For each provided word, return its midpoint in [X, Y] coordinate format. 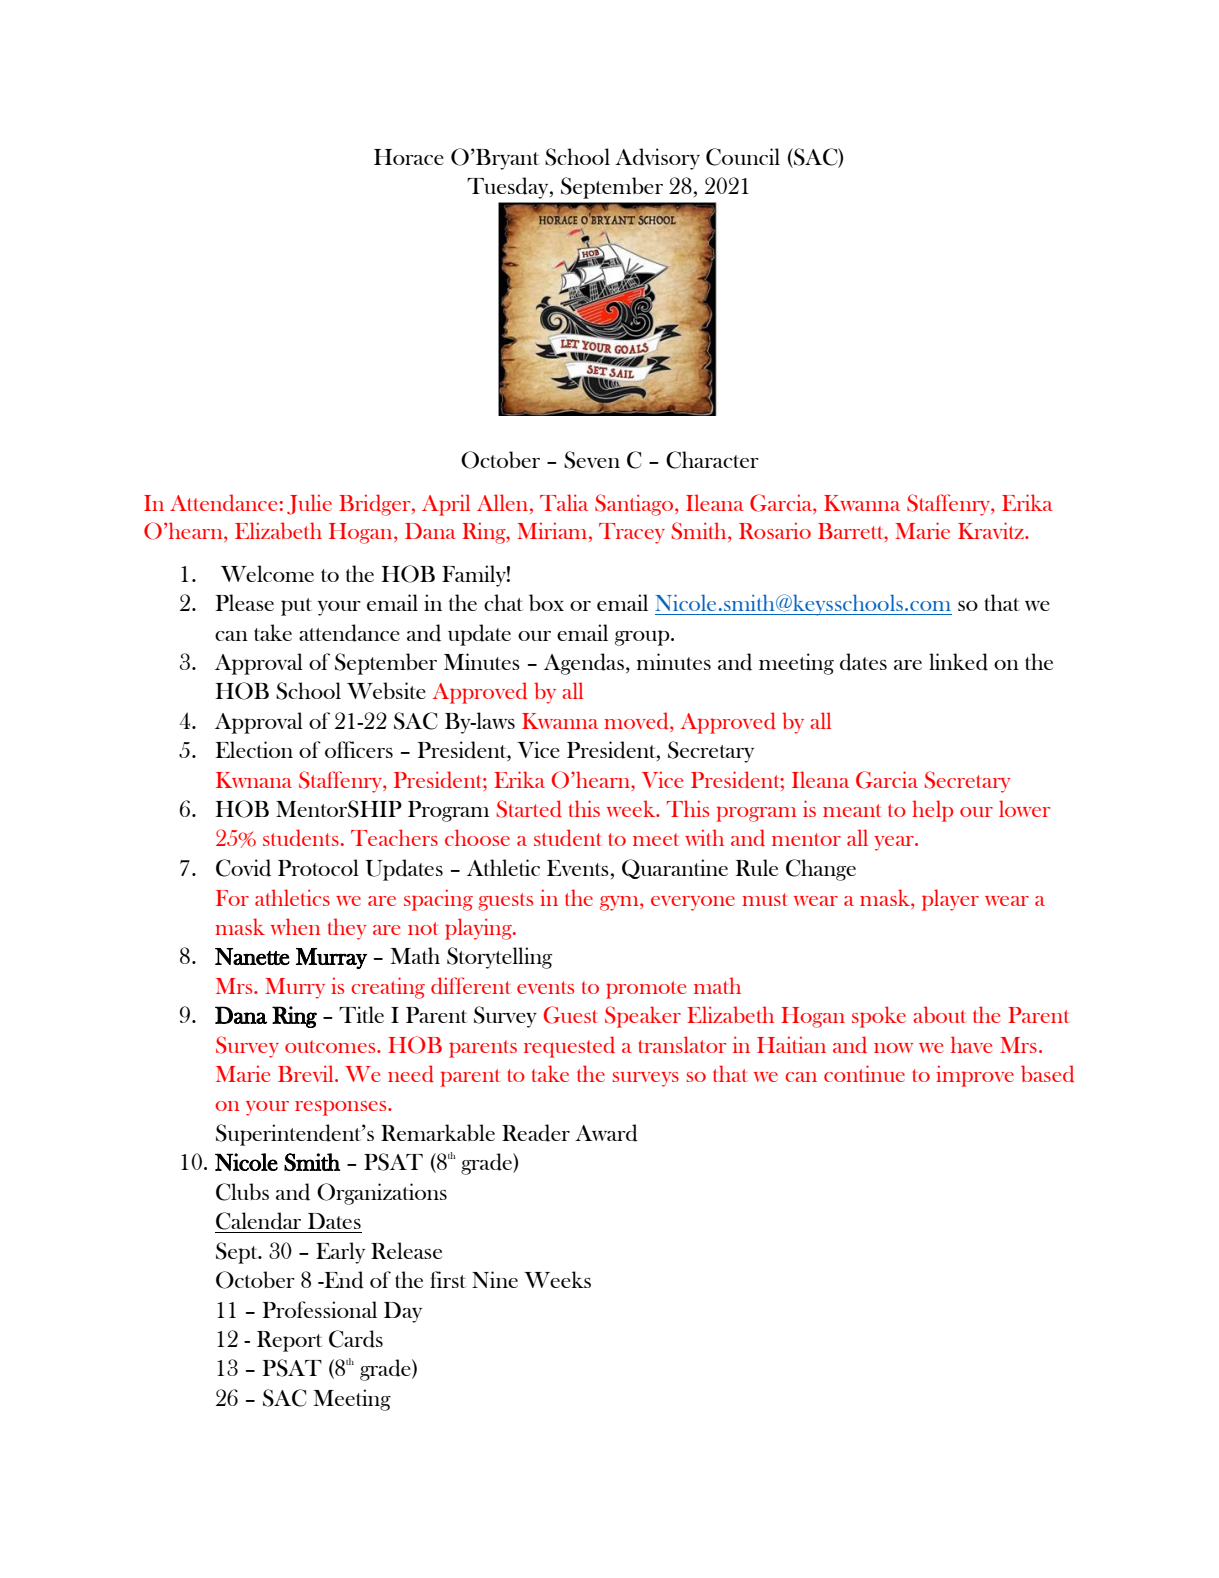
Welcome [267, 573]
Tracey [632, 533]
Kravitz [992, 530]
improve [975, 1076]
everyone [693, 903]
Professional [319, 1309]
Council [743, 157]
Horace [409, 157]
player [950, 900]
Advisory [657, 159]
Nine [495, 1279]
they [347, 929]
